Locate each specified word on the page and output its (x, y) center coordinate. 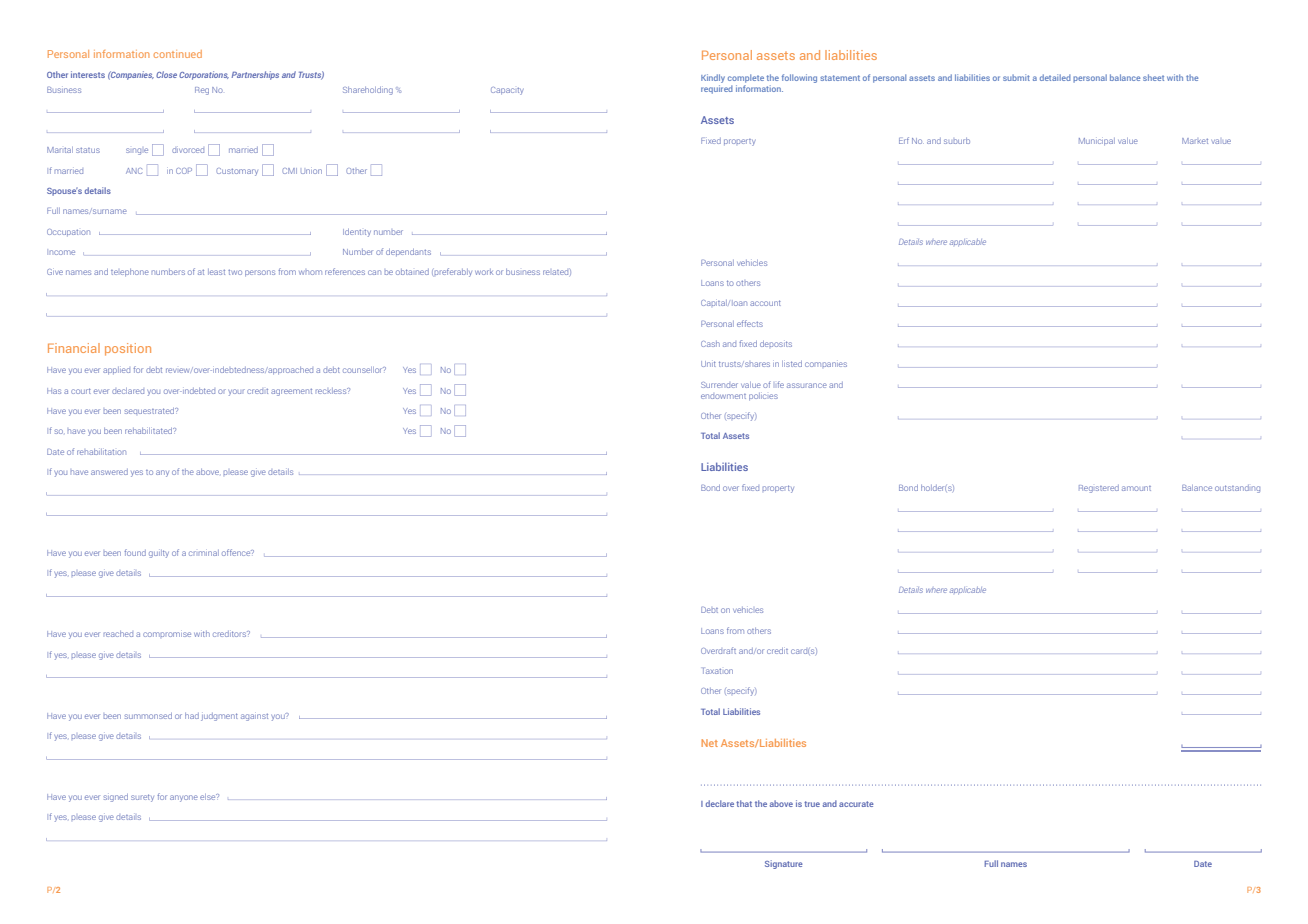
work (484, 272)
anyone (184, 798)
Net (709, 743)
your (236, 392)
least (216, 272)
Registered (1099, 489)
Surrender (719, 385)
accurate (856, 804)
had (192, 716)
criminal (204, 553)
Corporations (204, 75)
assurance (807, 385)
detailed (1055, 77)
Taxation (718, 671)
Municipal (1097, 142)
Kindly (713, 78)
